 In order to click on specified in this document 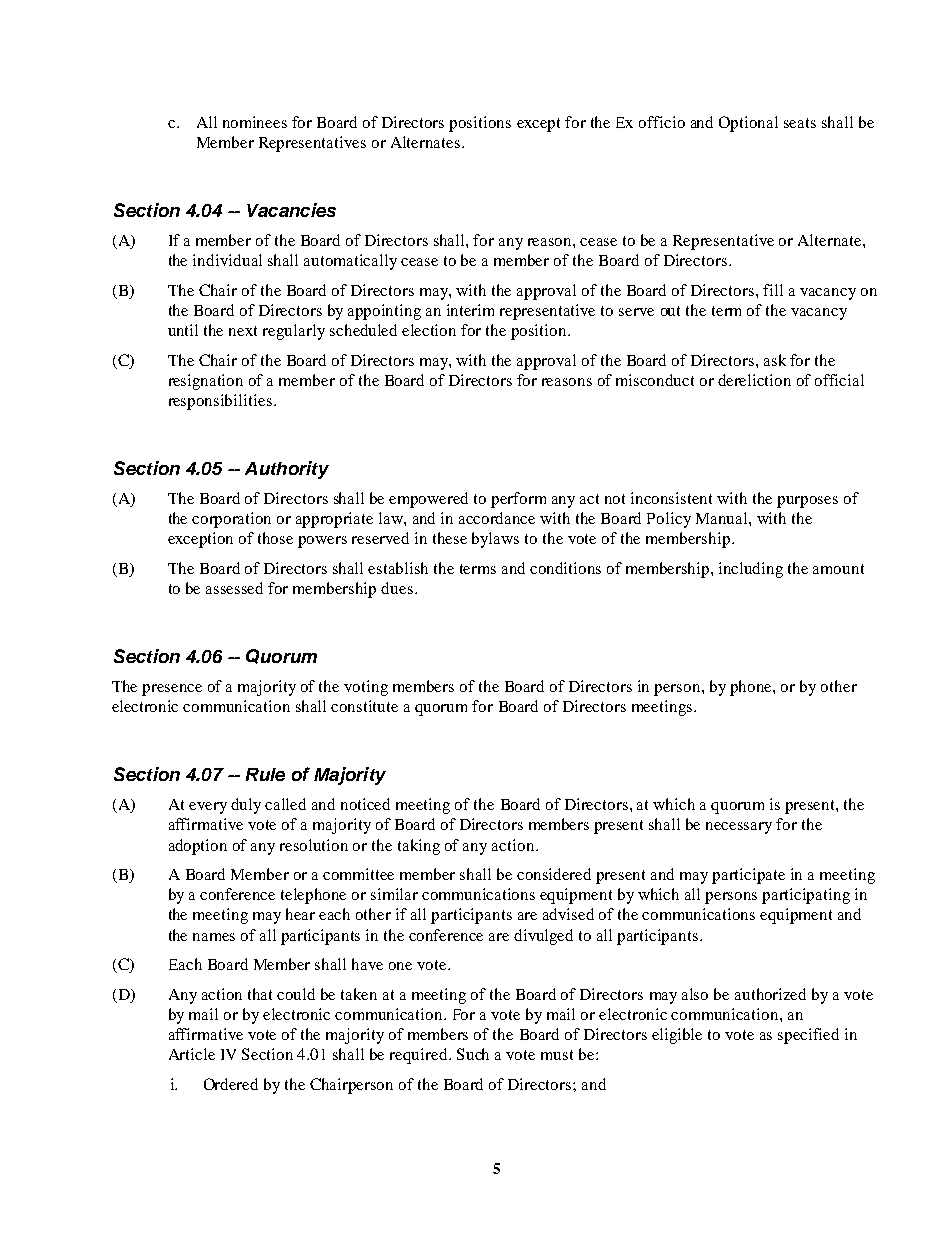, I will do `click(808, 1036)`.
